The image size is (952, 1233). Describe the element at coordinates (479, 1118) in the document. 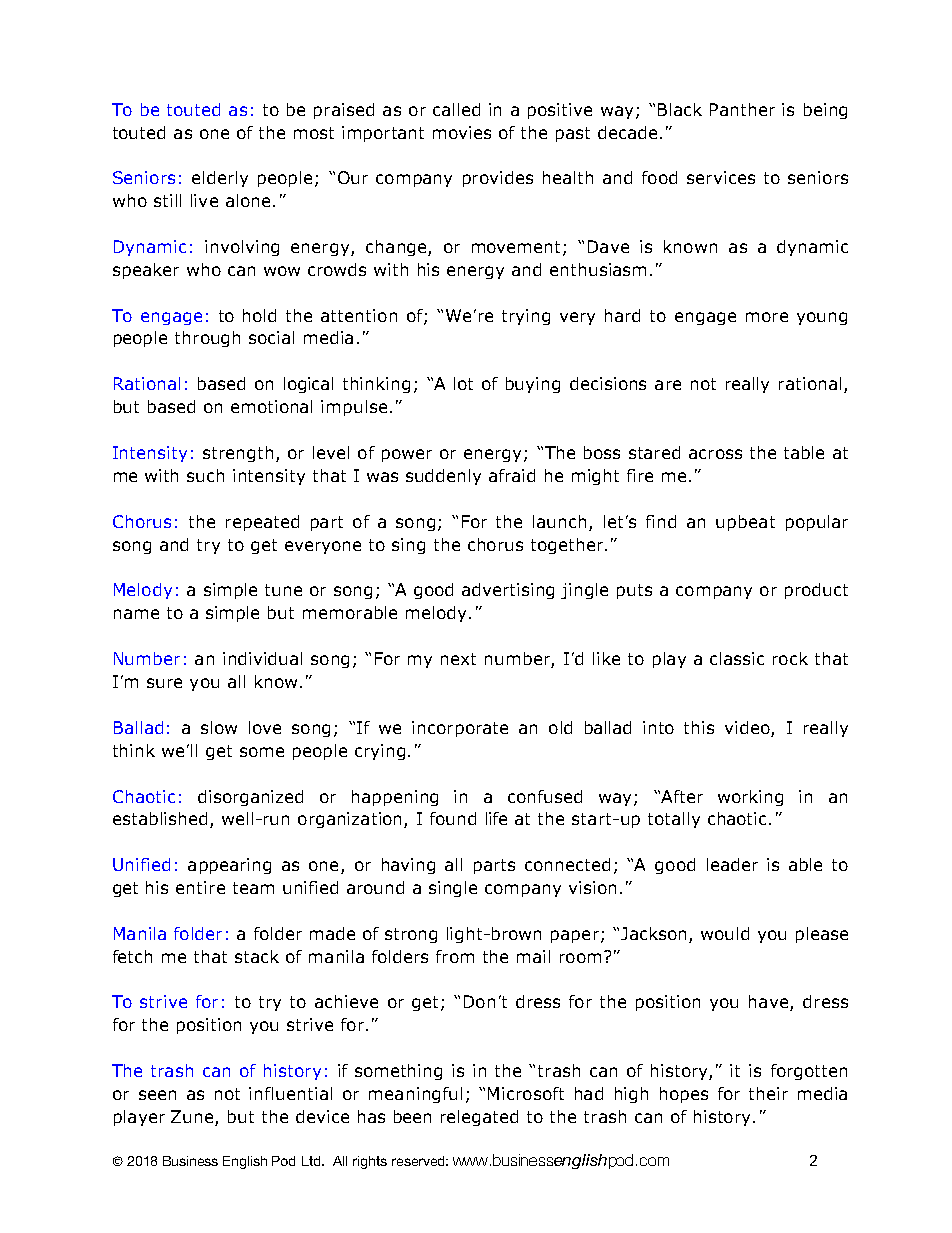

I see `relegated` at that location.
